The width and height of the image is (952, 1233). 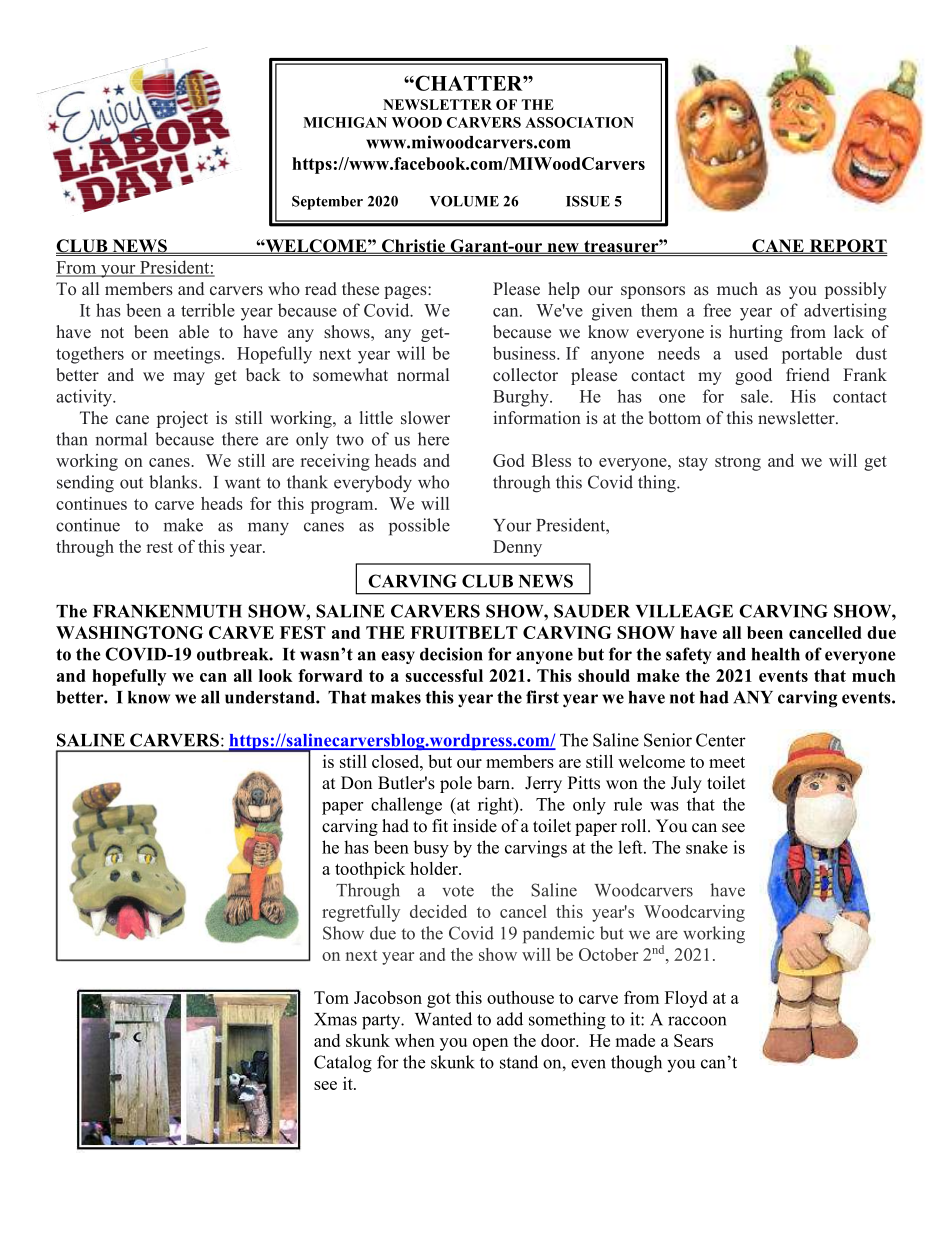 I want to click on rest, so click(x=159, y=547).
